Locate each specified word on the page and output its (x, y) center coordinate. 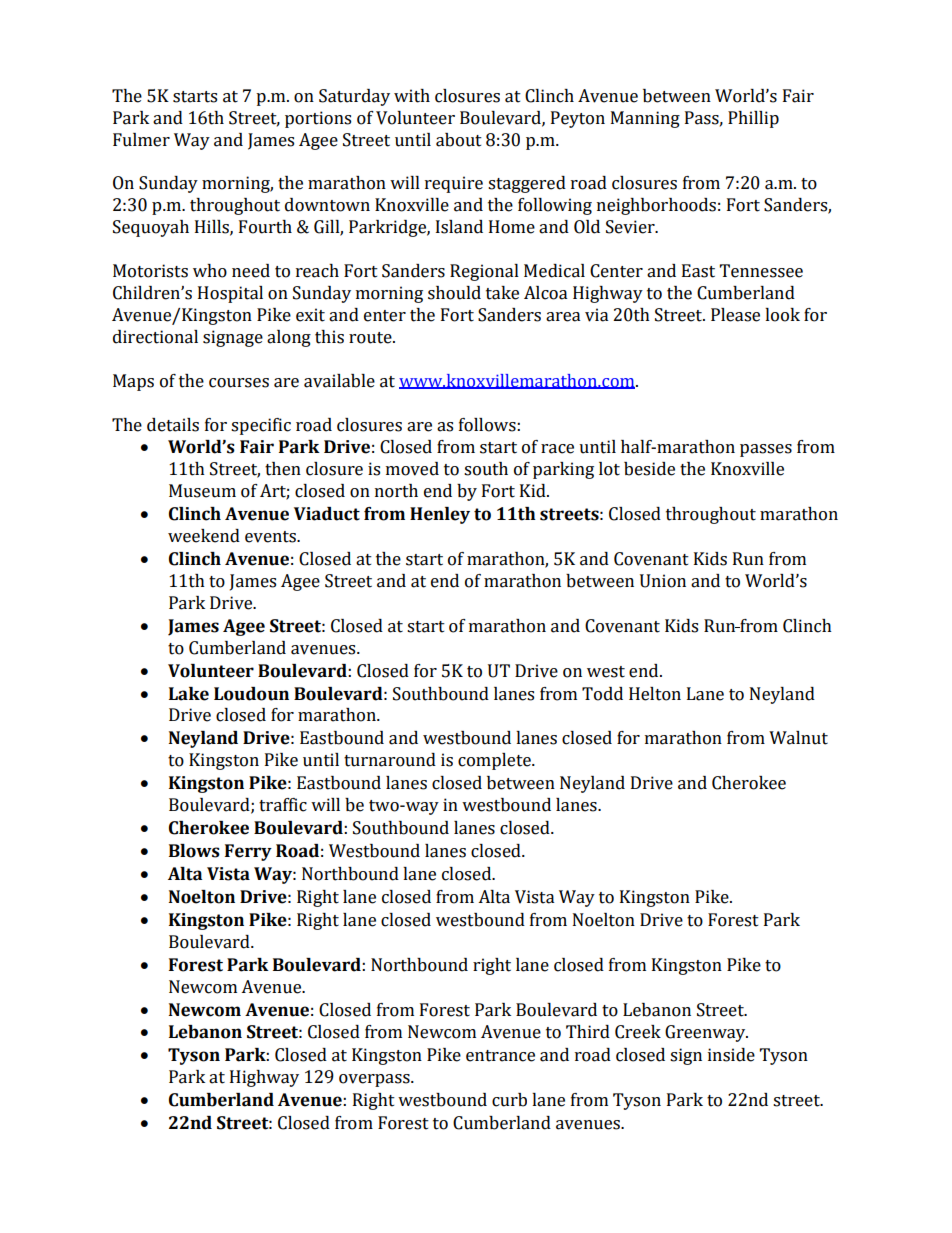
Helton (655, 694)
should (454, 293)
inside (731, 1055)
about (459, 140)
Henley (440, 515)
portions (318, 119)
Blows (194, 851)
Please (735, 315)
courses (239, 383)
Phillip (753, 119)
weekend (204, 536)
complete (495, 761)
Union (663, 581)
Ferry (248, 852)
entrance (500, 1056)
